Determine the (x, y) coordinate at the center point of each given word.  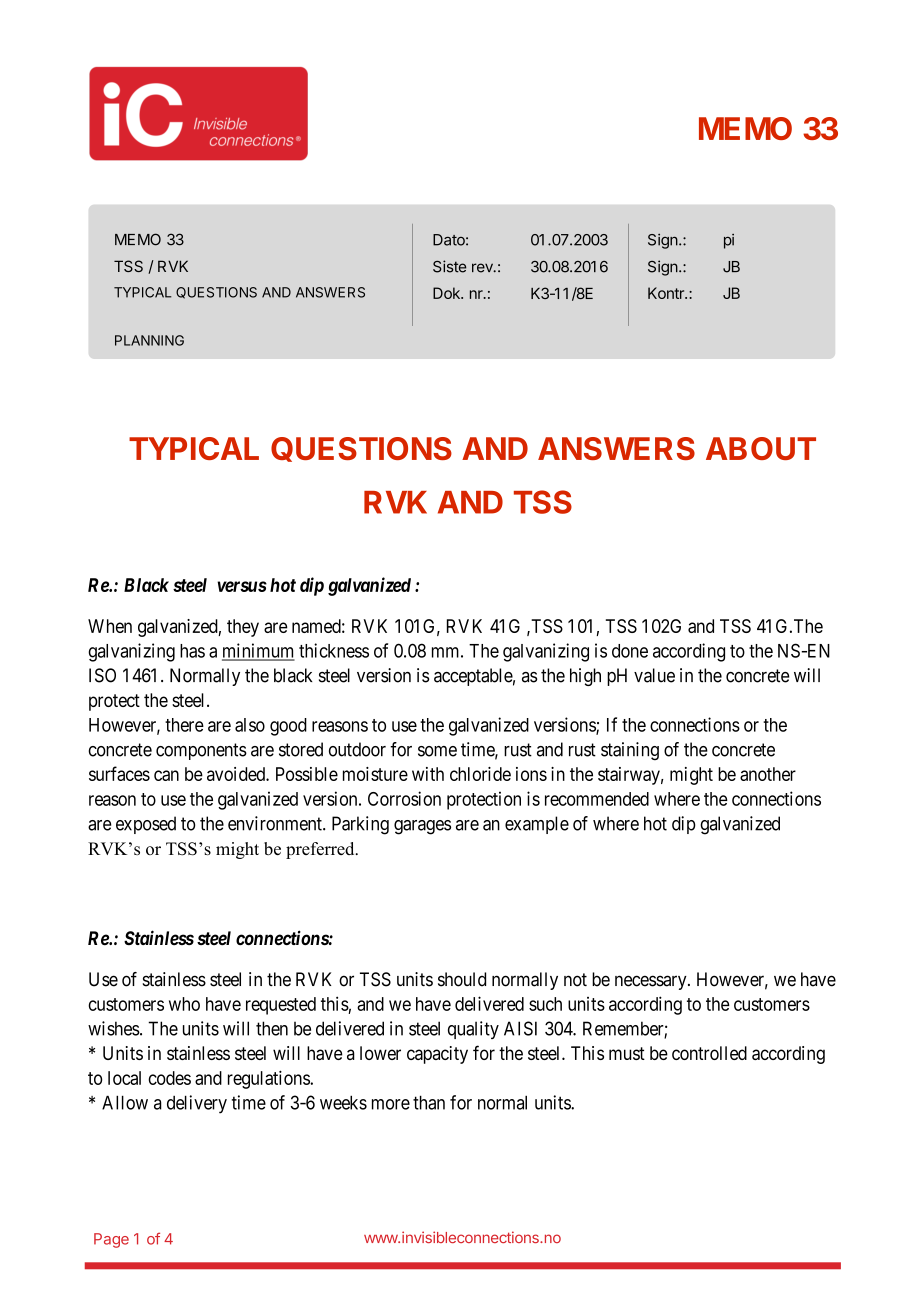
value (654, 675)
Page (111, 1240)
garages (422, 827)
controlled (709, 1053)
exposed (146, 825)
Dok (447, 293)
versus (242, 586)
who (184, 1004)
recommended (597, 799)
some (437, 751)
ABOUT (761, 448)
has (192, 651)
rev (483, 268)
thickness (334, 650)
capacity (437, 1055)
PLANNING (149, 340)
